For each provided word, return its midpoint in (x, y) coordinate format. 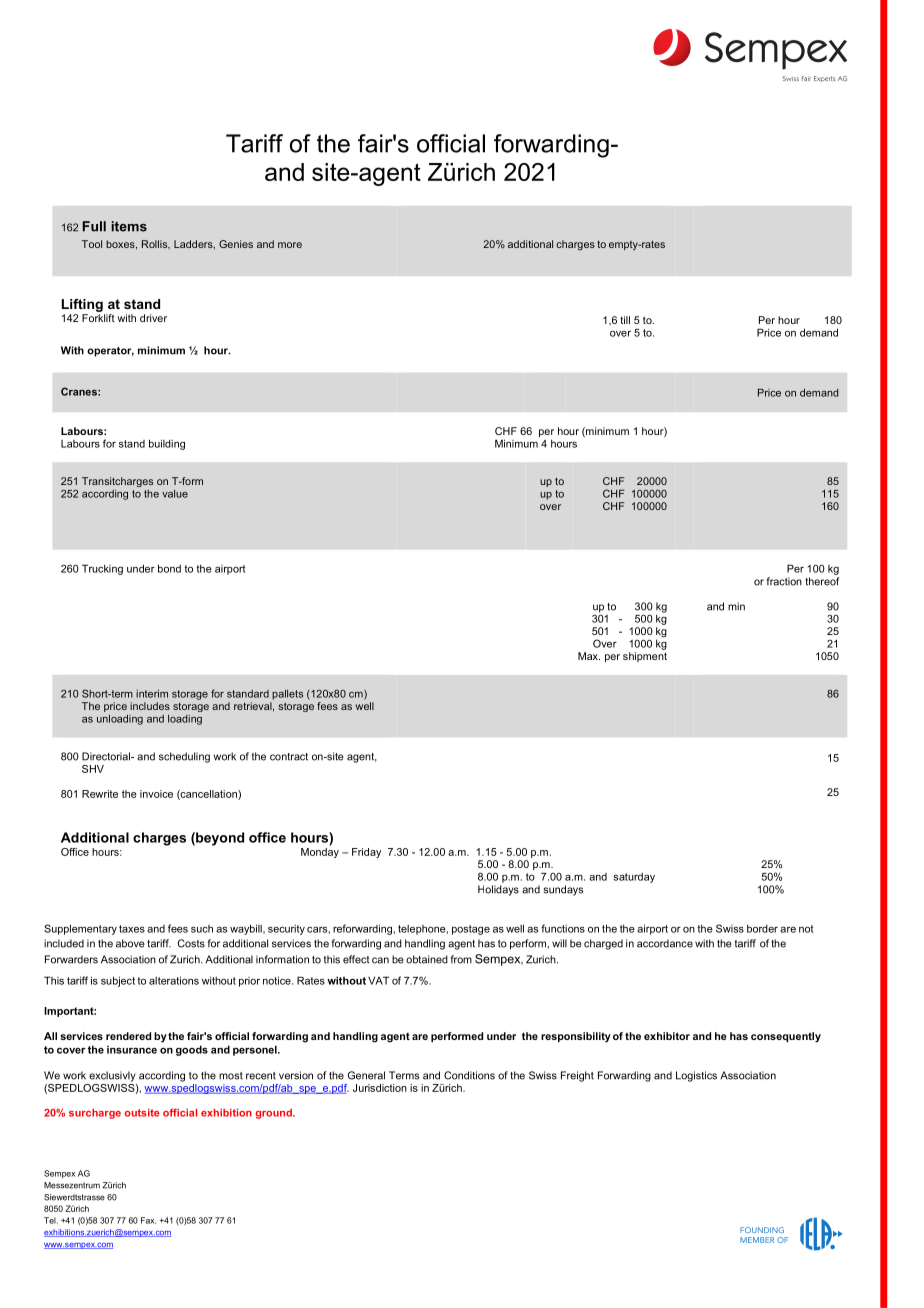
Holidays (498, 890)
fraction (784, 581)
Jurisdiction (380, 1088)
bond (169, 568)
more (290, 245)
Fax (148, 1220)
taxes (132, 929)
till (625, 320)
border (762, 929)
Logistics (696, 1076)
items (129, 226)
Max (589, 656)
